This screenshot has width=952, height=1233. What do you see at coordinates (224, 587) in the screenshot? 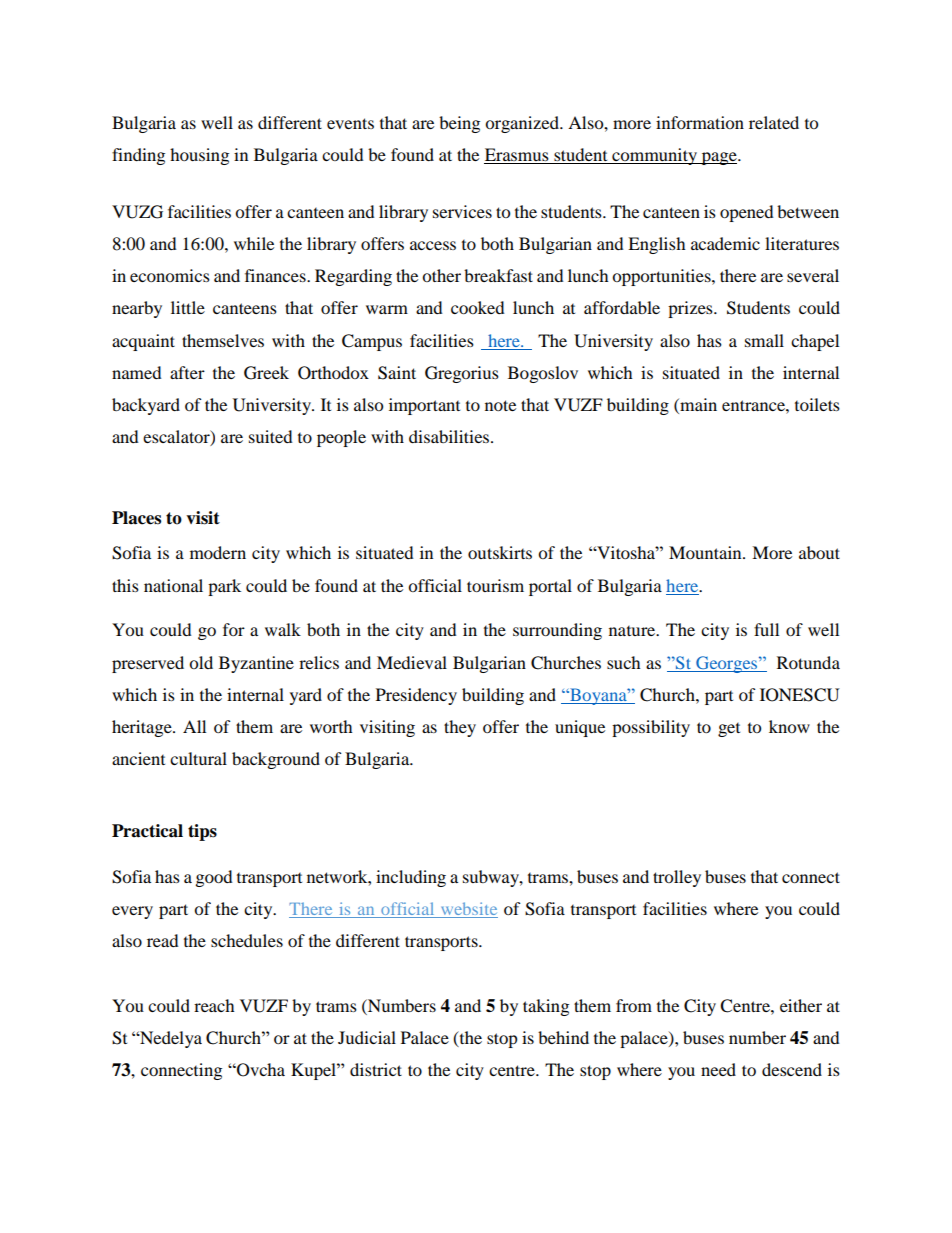
I see `park` at bounding box center [224, 587].
